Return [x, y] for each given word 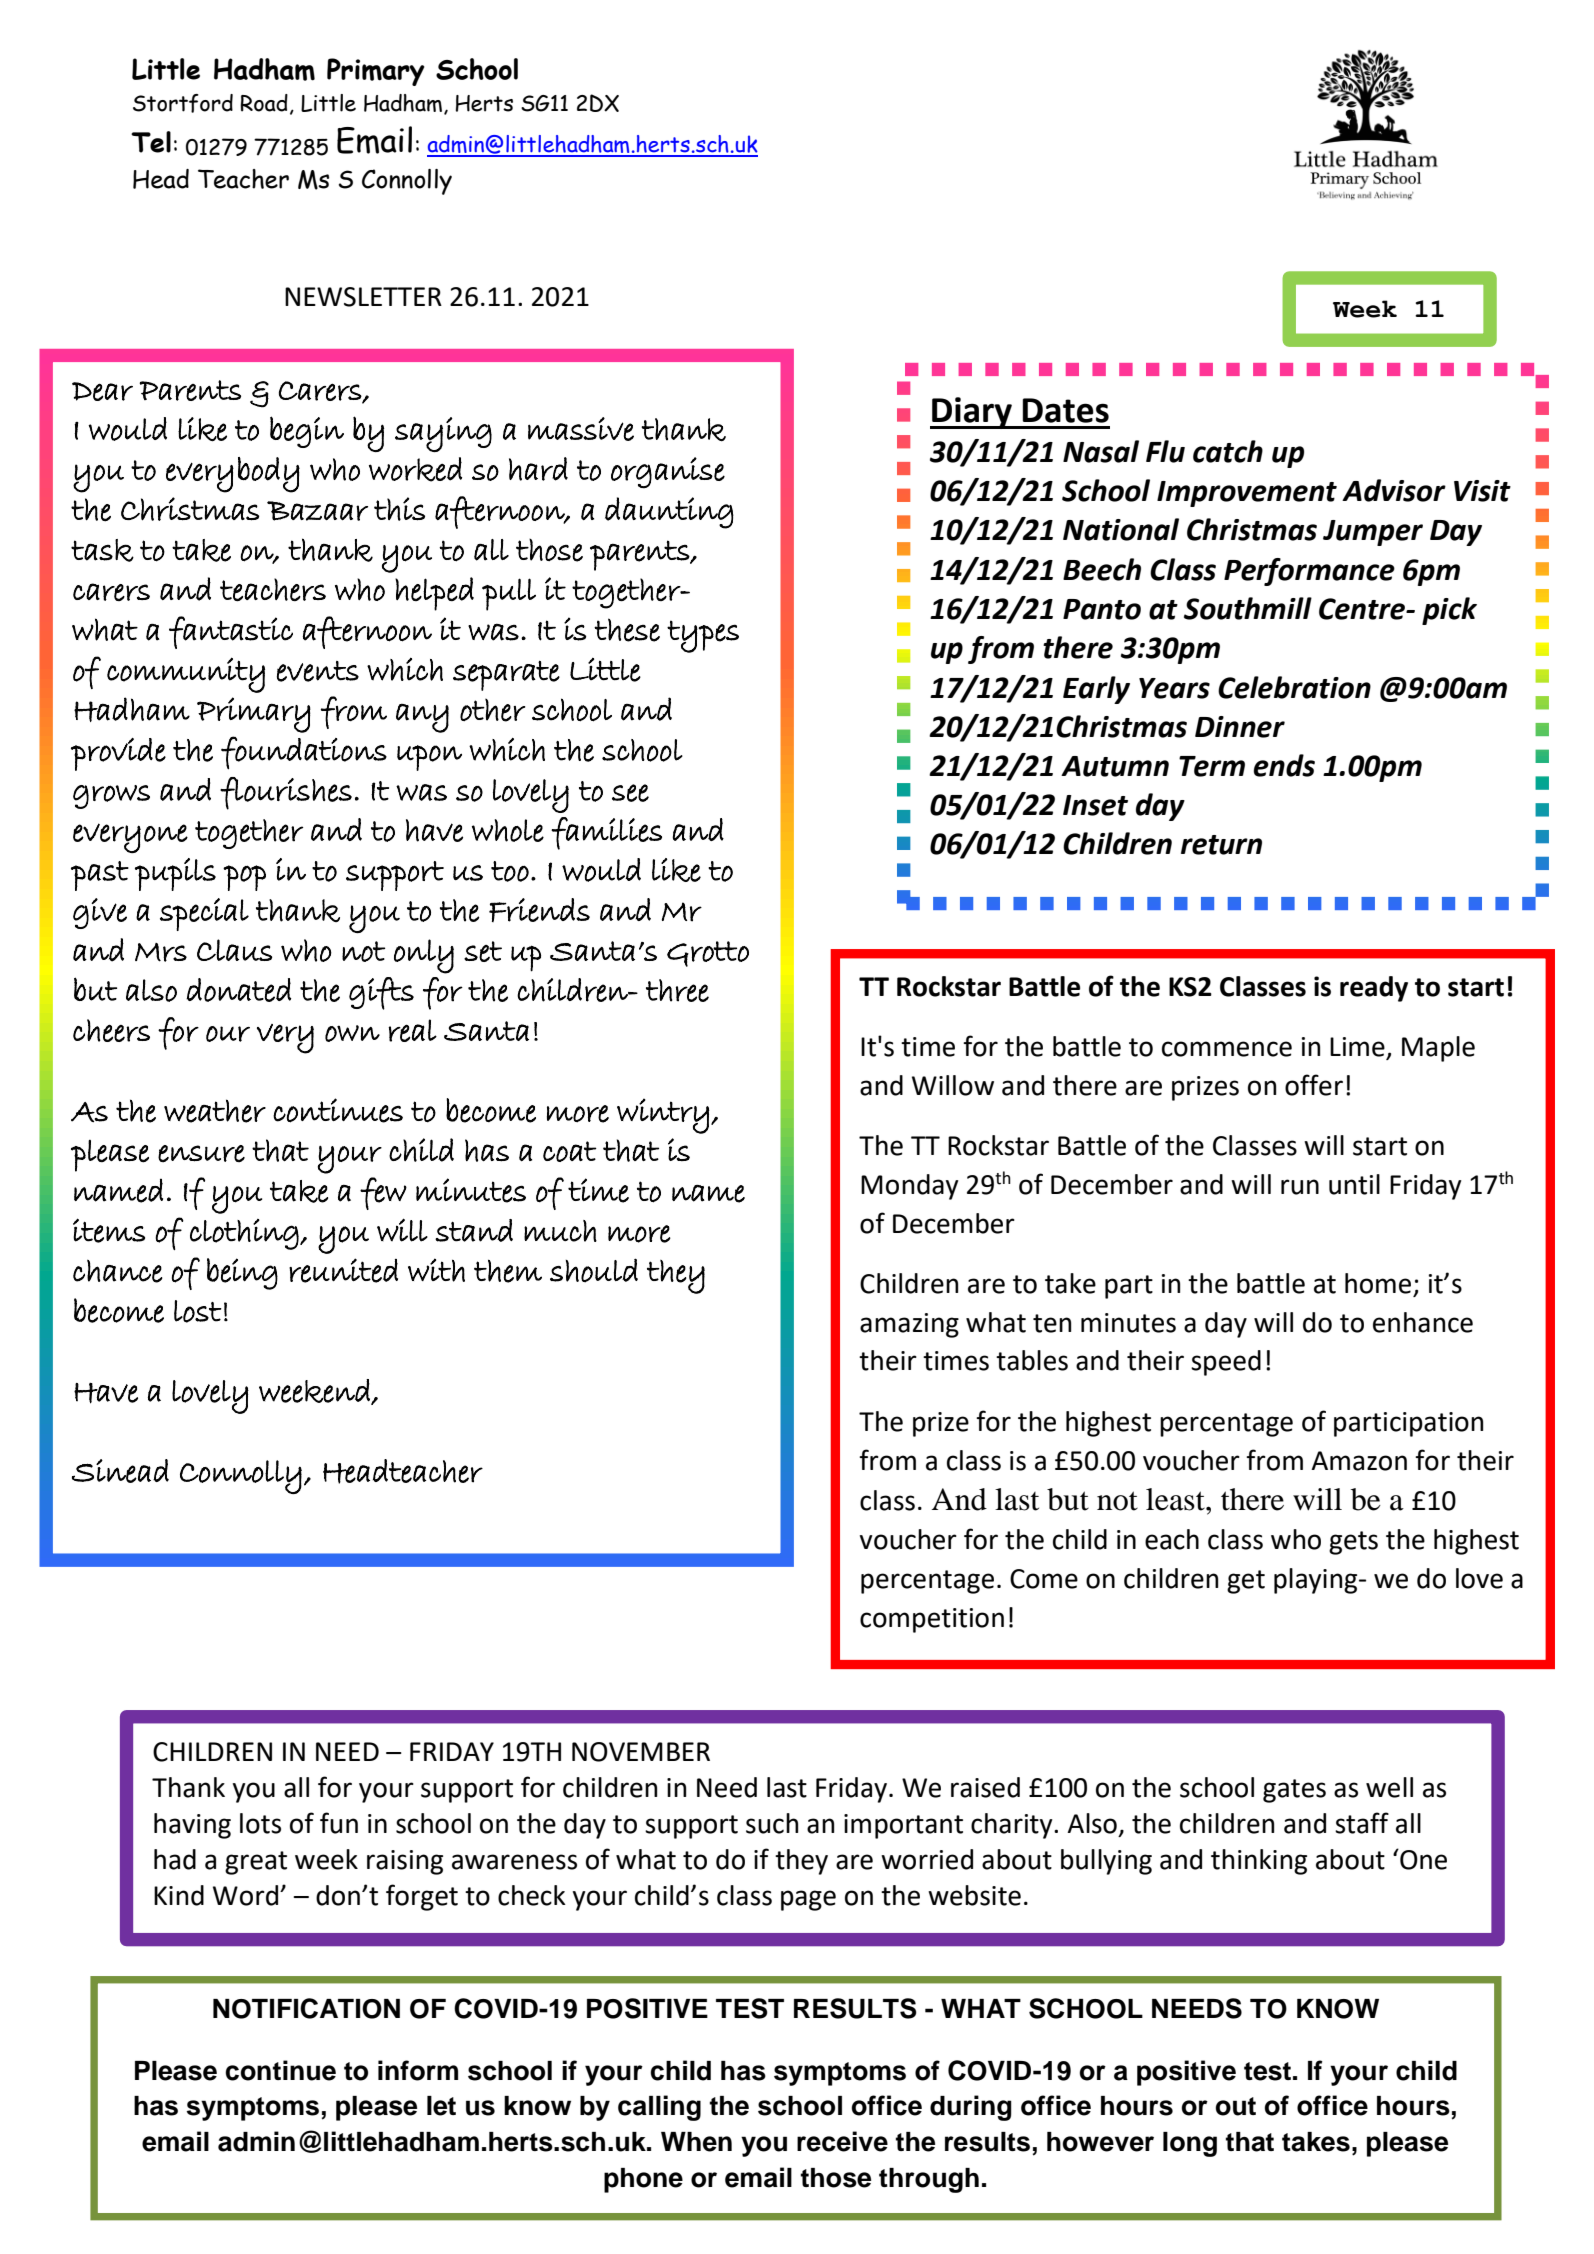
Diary [972, 413]
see [630, 793]
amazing [909, 1325]
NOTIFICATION [306, 2008]
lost [198, 1311]
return [1221, 845]
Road [264, 103]
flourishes [286, 793]
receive [842, 2141]
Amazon [1359, 1461]
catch [1228, 451]
